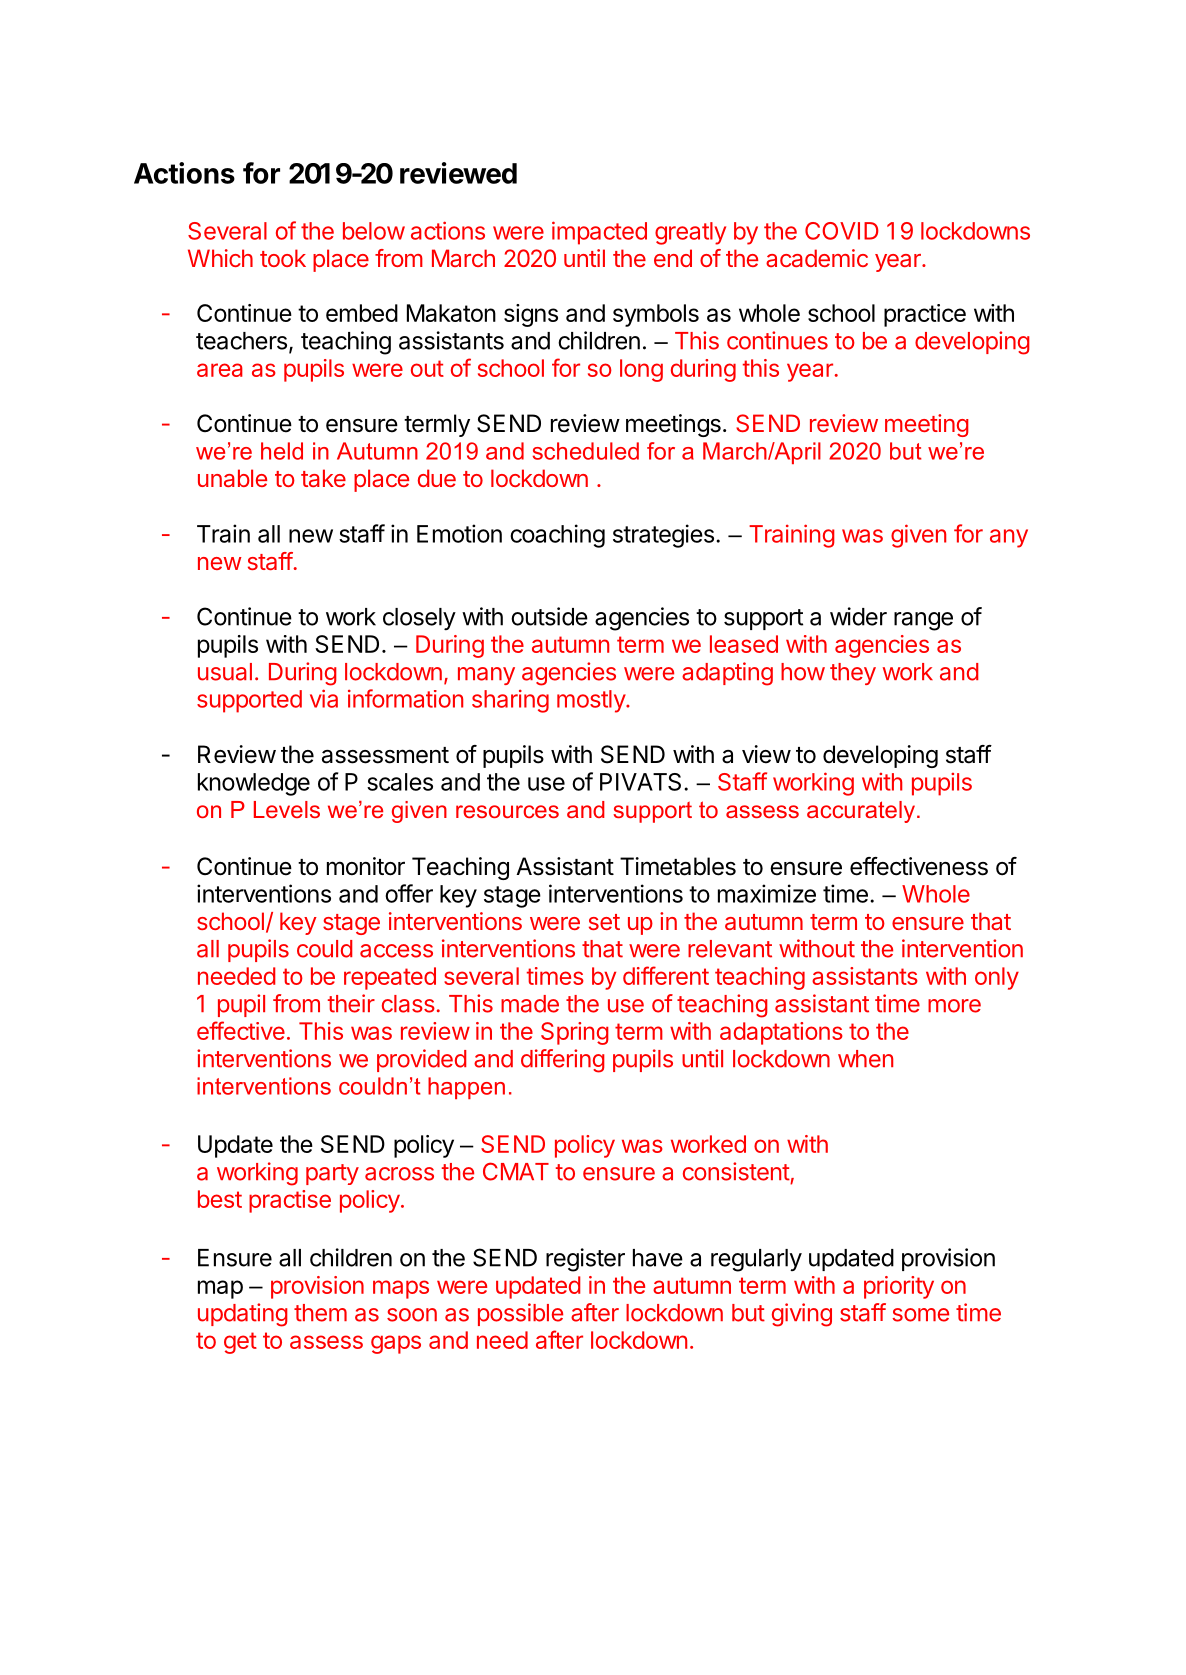  I want to click on closely, so click(419, 619).
